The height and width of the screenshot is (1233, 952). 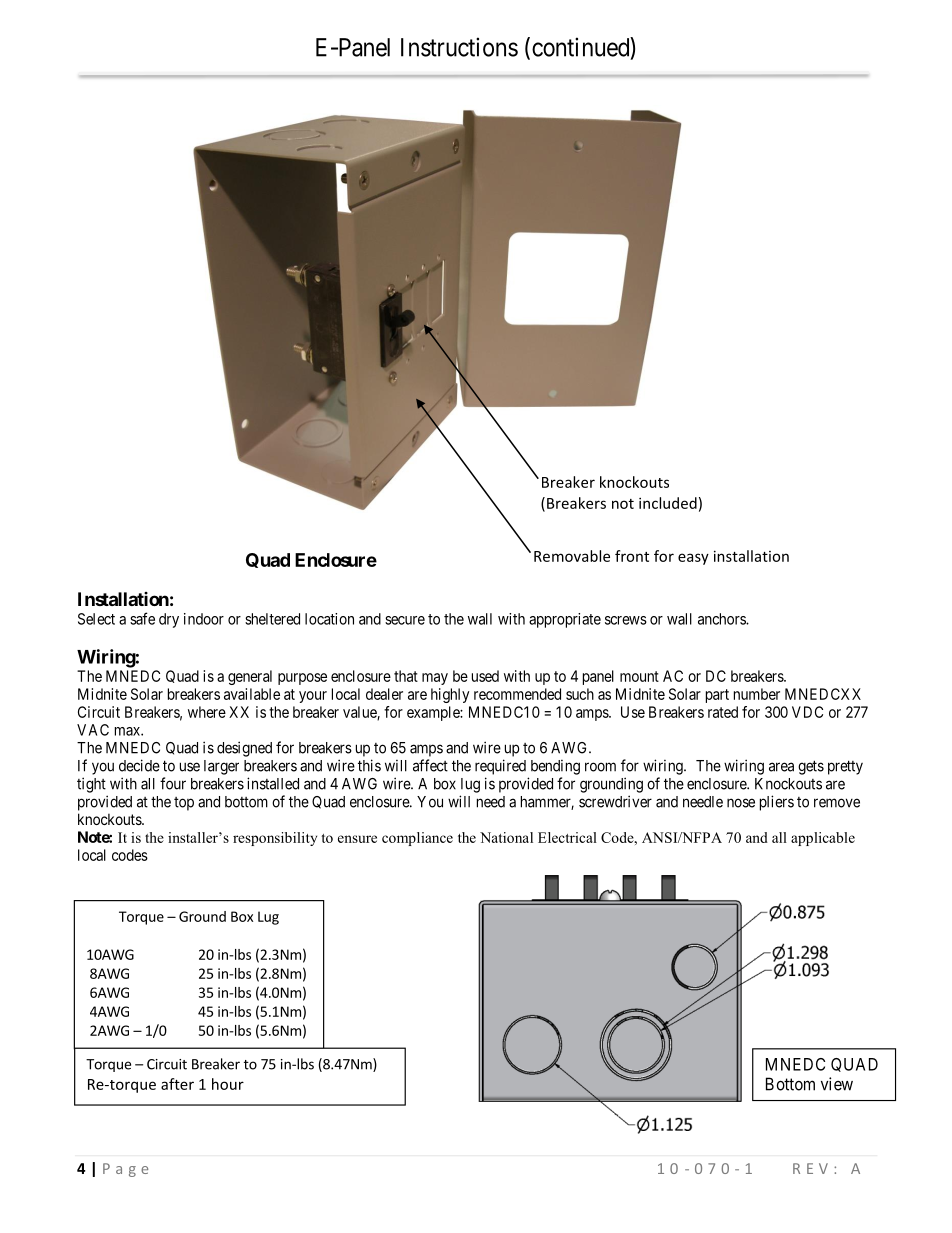 I want to click on number, so click(x=757, y=694).
